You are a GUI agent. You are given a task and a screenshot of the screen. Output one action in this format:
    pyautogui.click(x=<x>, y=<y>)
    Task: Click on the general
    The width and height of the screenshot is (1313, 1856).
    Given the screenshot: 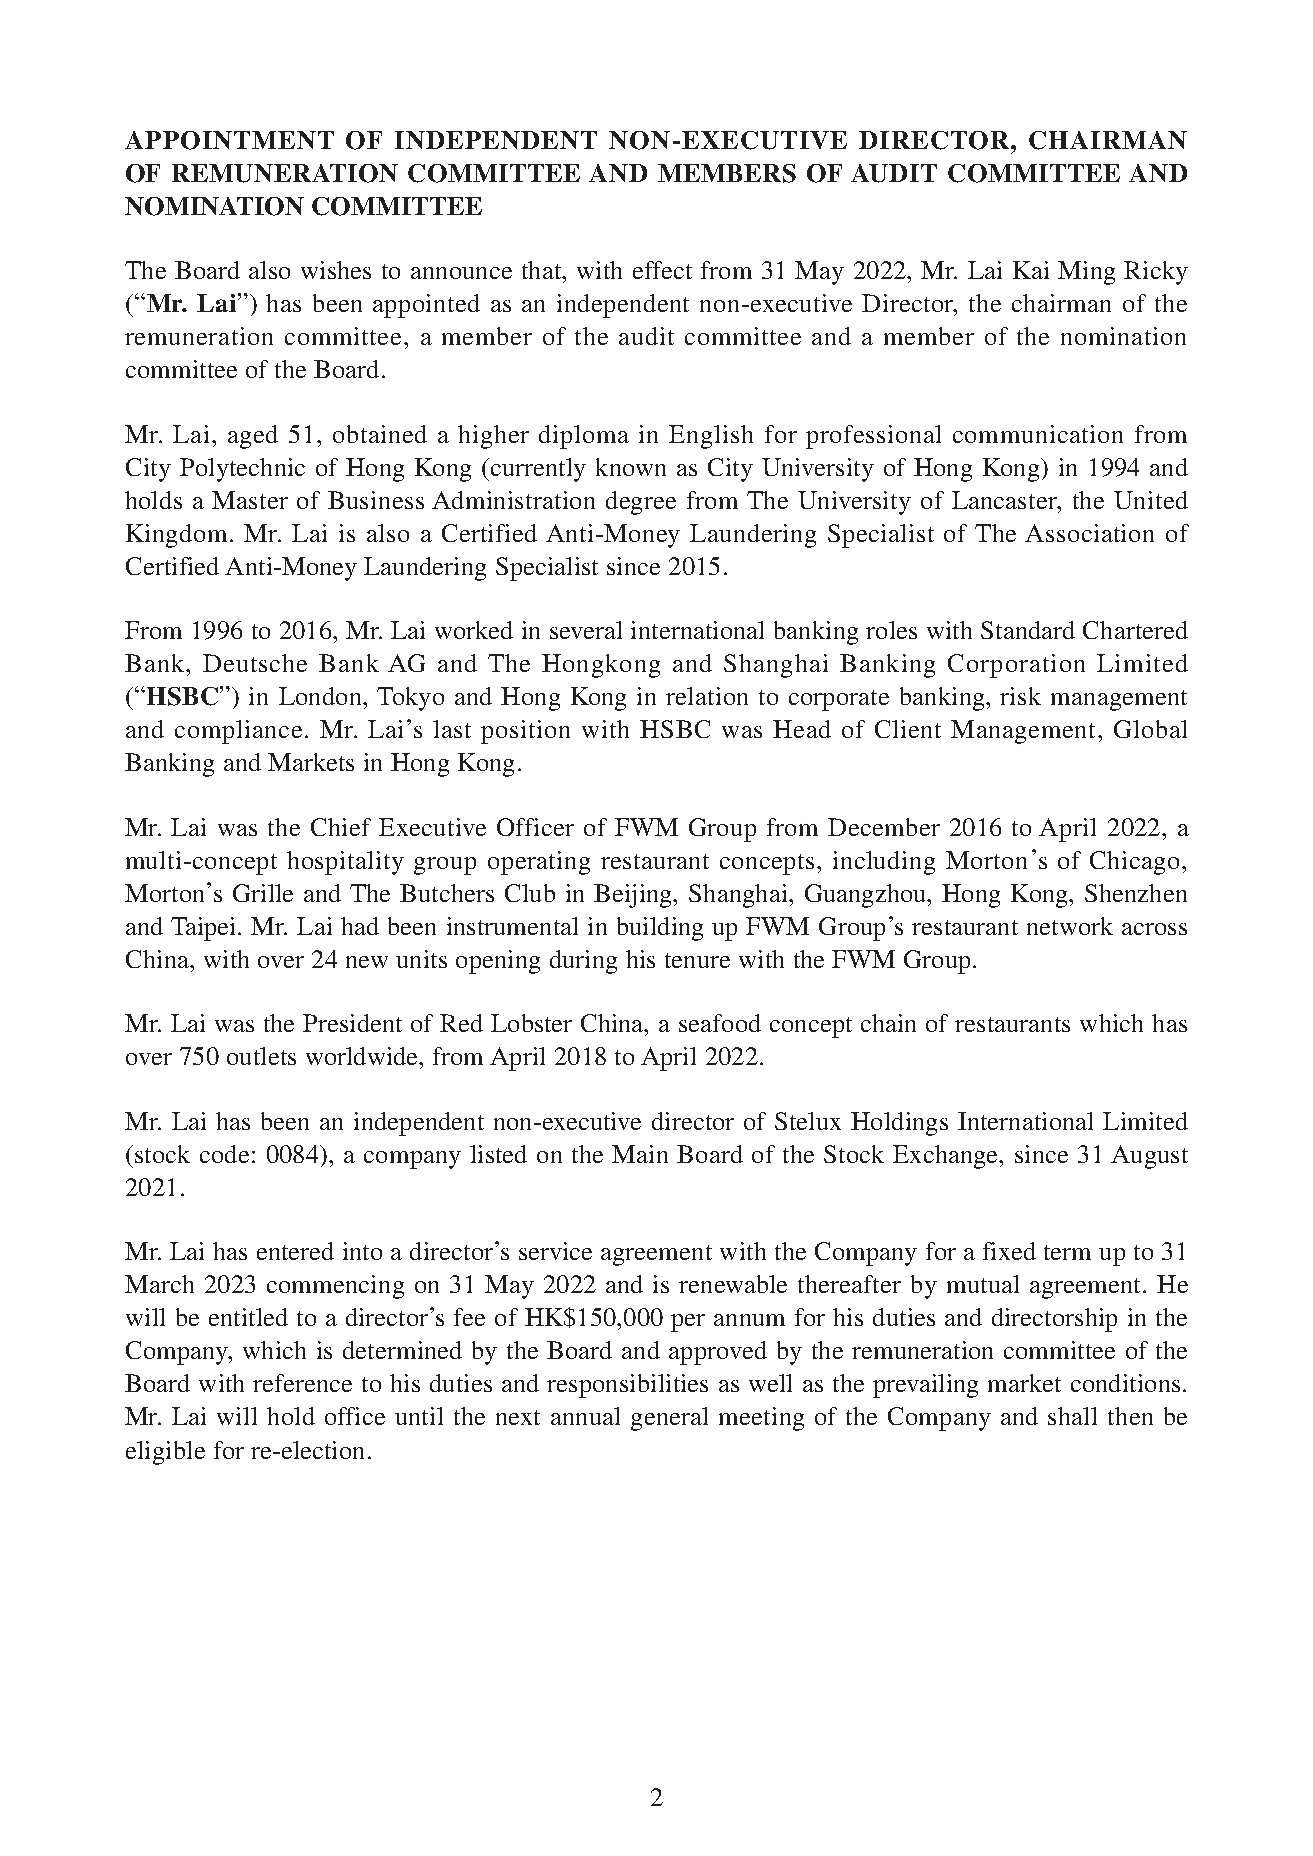 What is the action you would take?
    pyautogui.click(x=669, y=1419)
